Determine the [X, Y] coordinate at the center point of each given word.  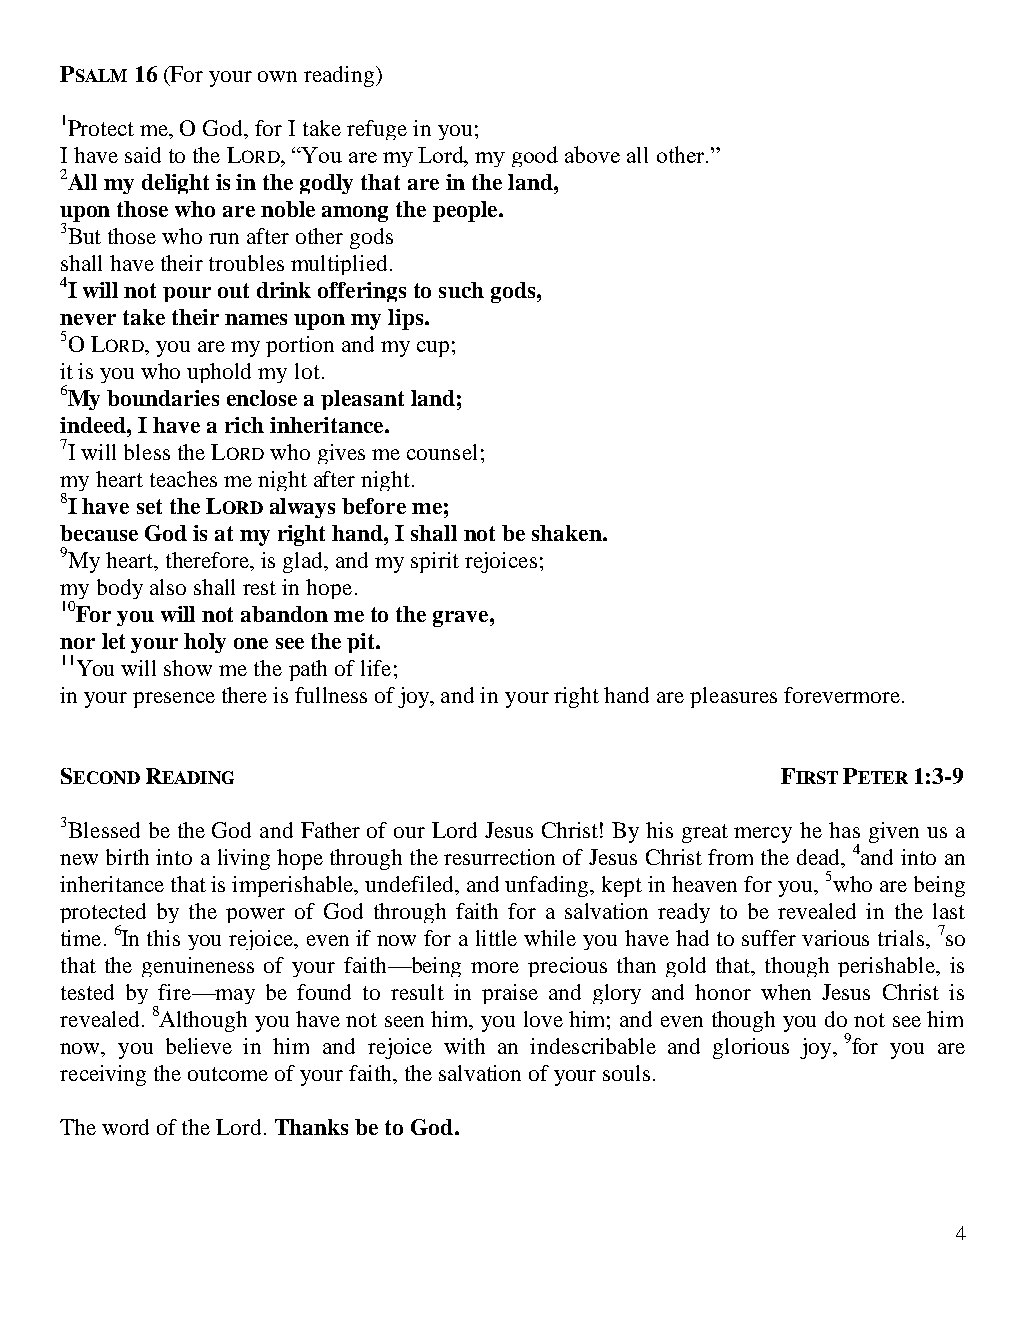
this [163, 938]
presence [174, 700]
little [496, 938]
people [466, 211]
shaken [568, 533]
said [143, 155]
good [535, 156]
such [461, 290]
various [835, 938]
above [592, 154]
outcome [228, 1074]
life [376, 668]
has [844, 830]
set [149, 506]
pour [187, 294]
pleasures [733, 697]
